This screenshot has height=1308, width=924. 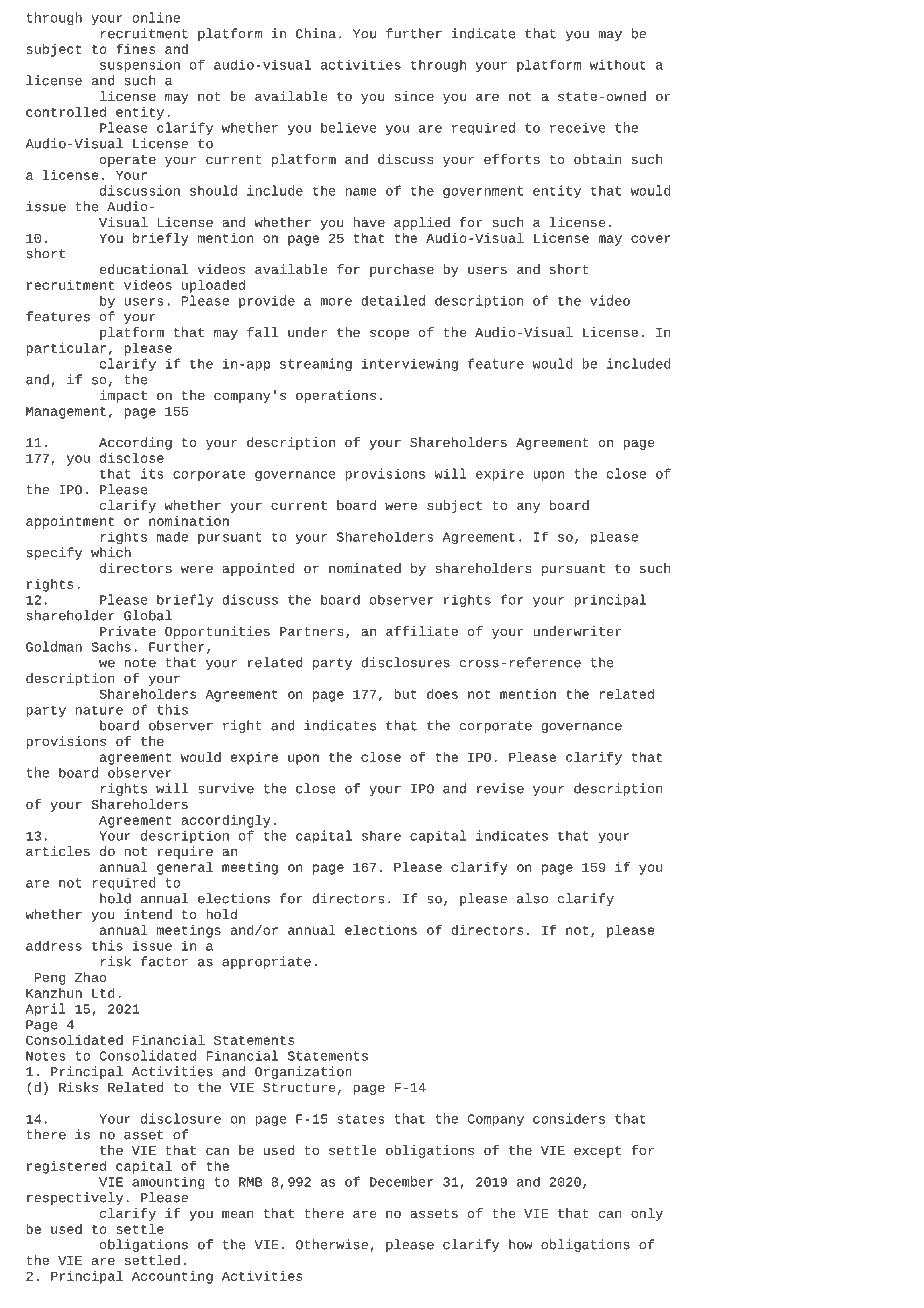 What do you see at coordinates (75, 1198) in the screenshot?
I see `respectively` at bounding box center [75, 1198].
